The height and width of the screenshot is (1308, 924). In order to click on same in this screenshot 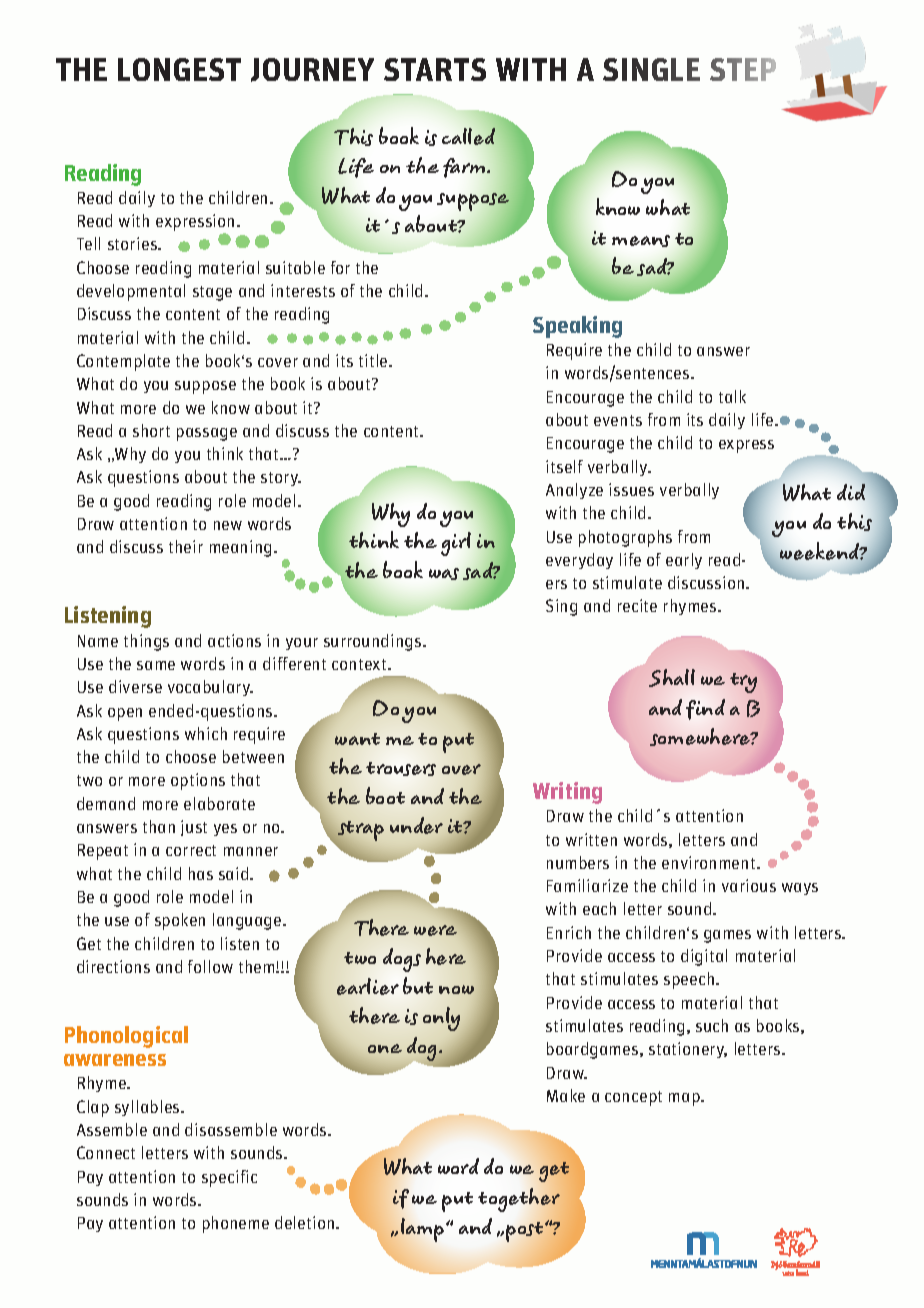, I will do `click(156, 665)`.
